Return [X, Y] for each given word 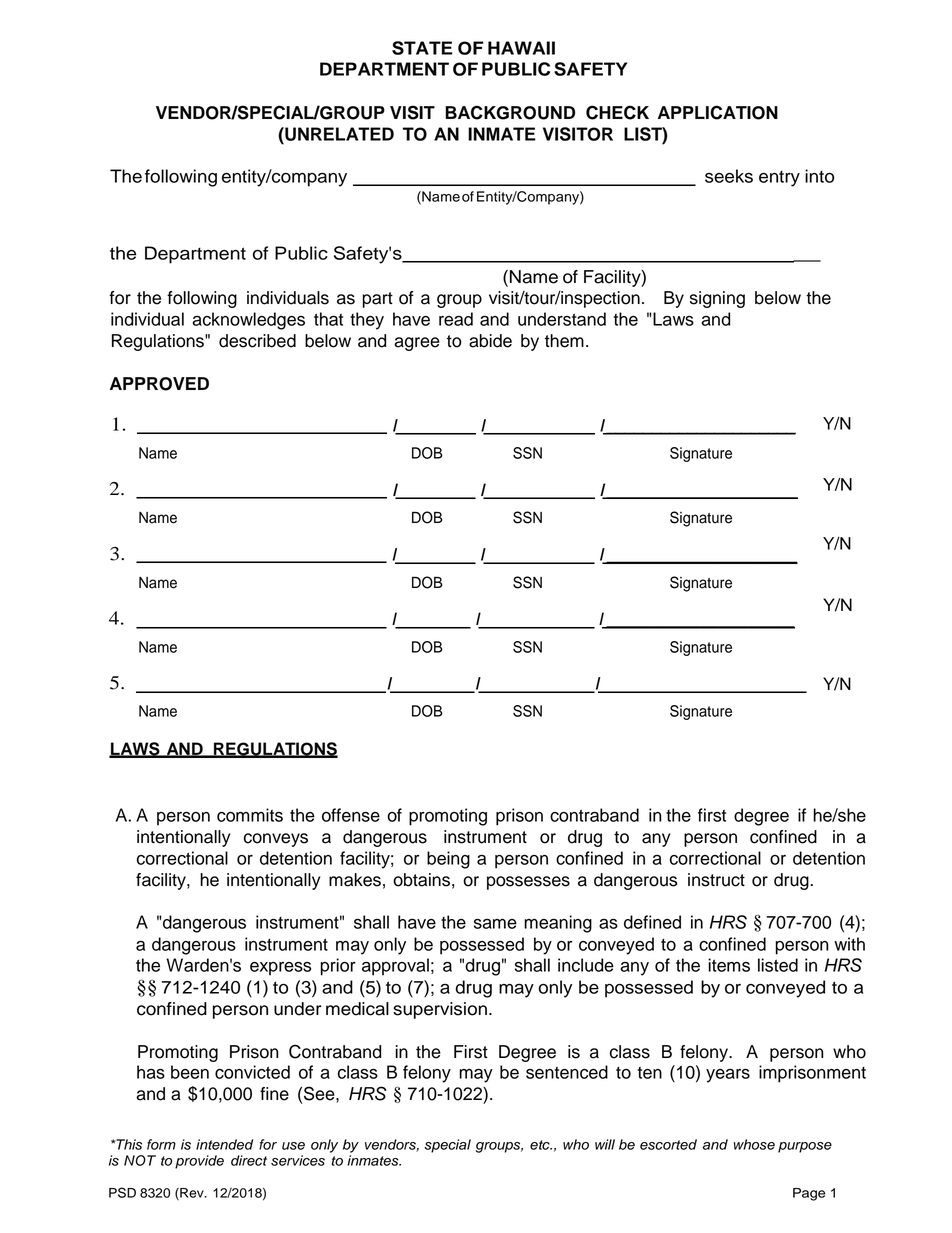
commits [250, 815]
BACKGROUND [510, 112]
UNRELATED [338, 134]
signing [717, 299]
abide [490, 341]
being [448, 860]
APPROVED [159, 384]
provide [199, 1162]
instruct [716, 880]
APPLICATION [718, 112]
